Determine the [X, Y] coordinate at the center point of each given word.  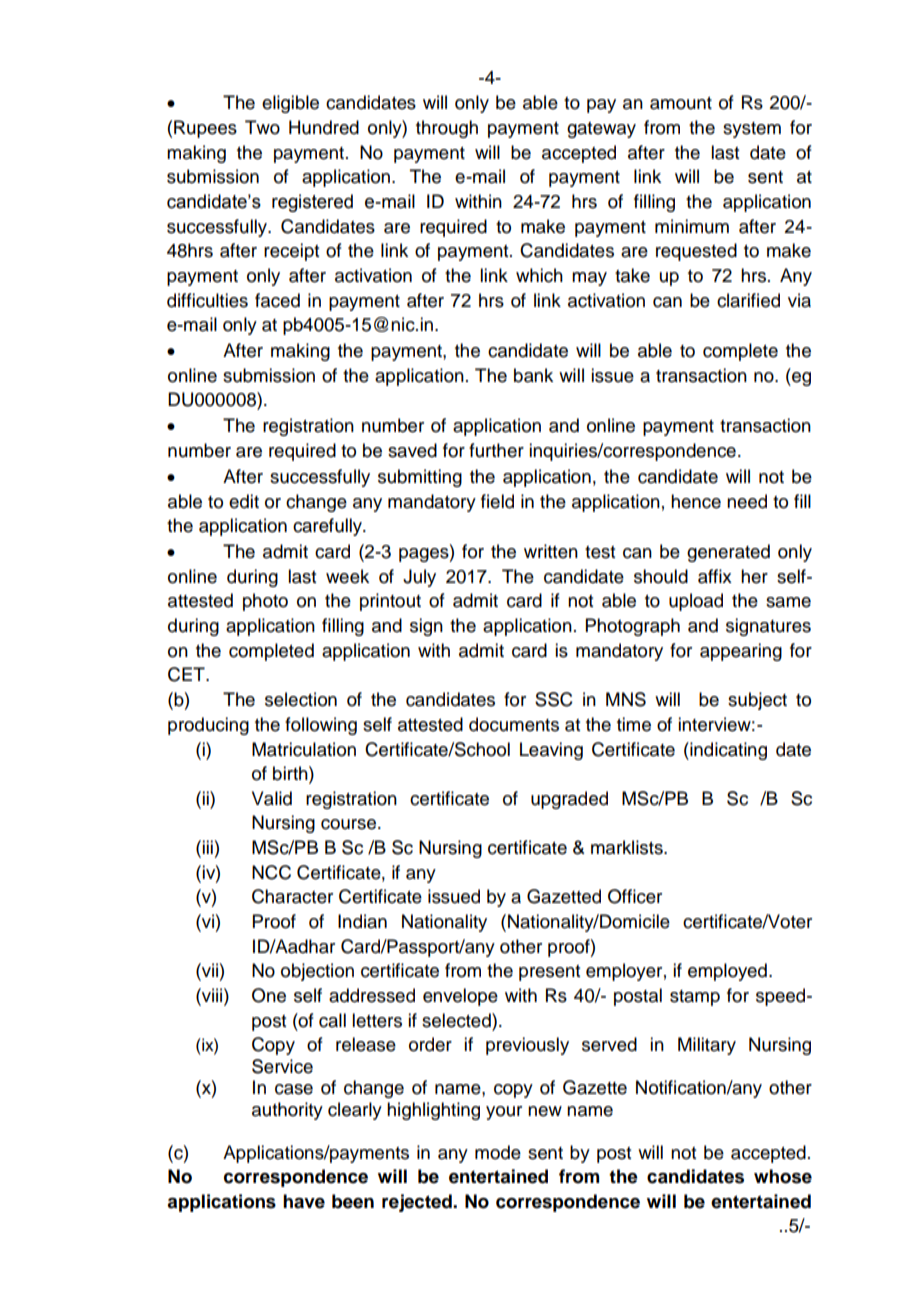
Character [292, 896]
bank [533, 375]
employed [727, 972]
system [752, 130]
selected [457, 1020]
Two [262, 127]
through [447, 129]
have [304, 1201]
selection [301, 699]
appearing [741, 652]
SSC [554, 699]
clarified [748, 300]
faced [277, 300]
